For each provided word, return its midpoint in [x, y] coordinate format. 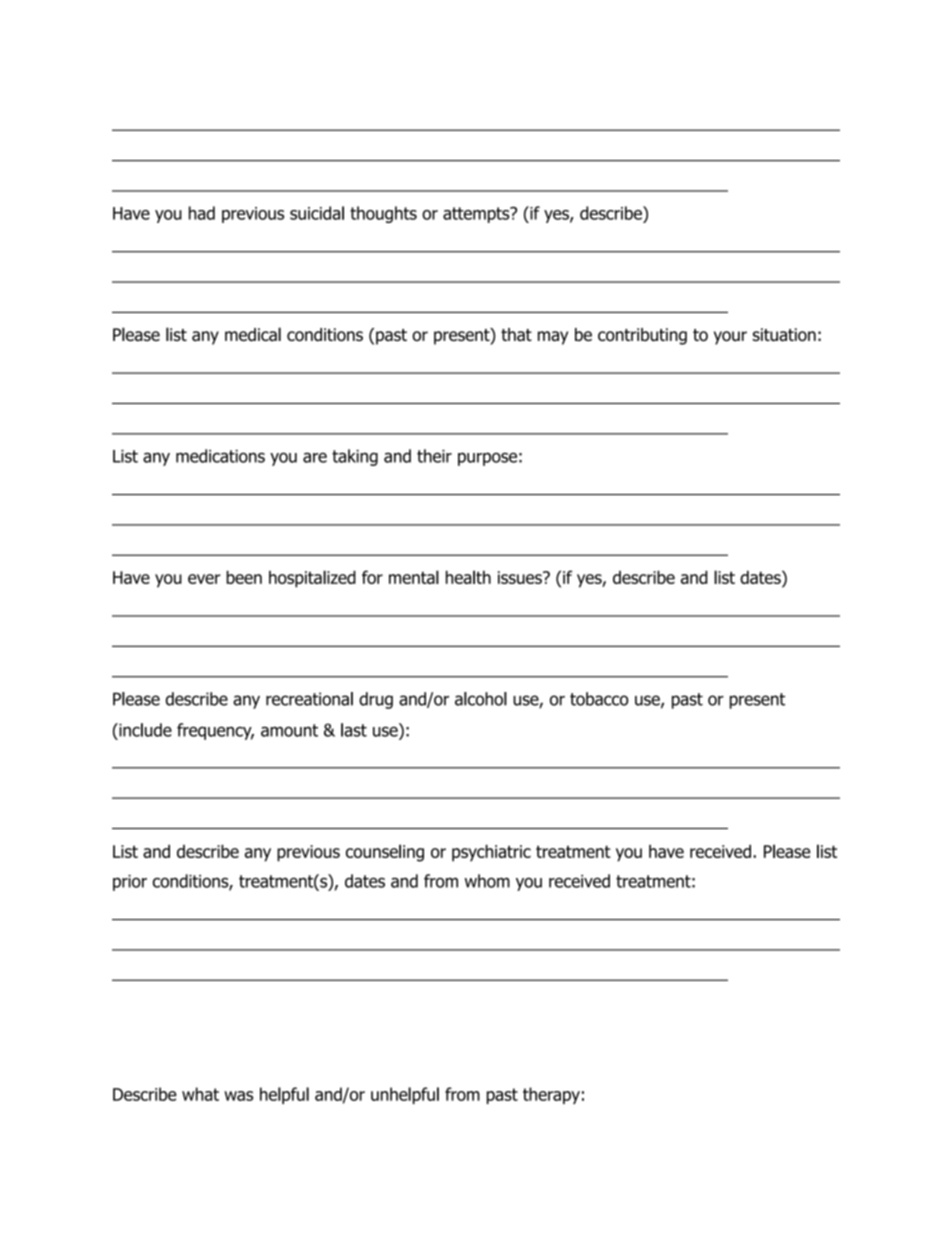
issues [521, 577]
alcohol [481, 699]
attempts [477, 215]
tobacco [599, 699]
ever [204, 579]
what [200, 1094]
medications [220, 456]
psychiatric [491, 853]
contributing [642, 336]
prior [130, 883]
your [730, 338]
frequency [215, 731]
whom [487, 881]
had [202, 213]
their [434, 456]
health [468, 577]
